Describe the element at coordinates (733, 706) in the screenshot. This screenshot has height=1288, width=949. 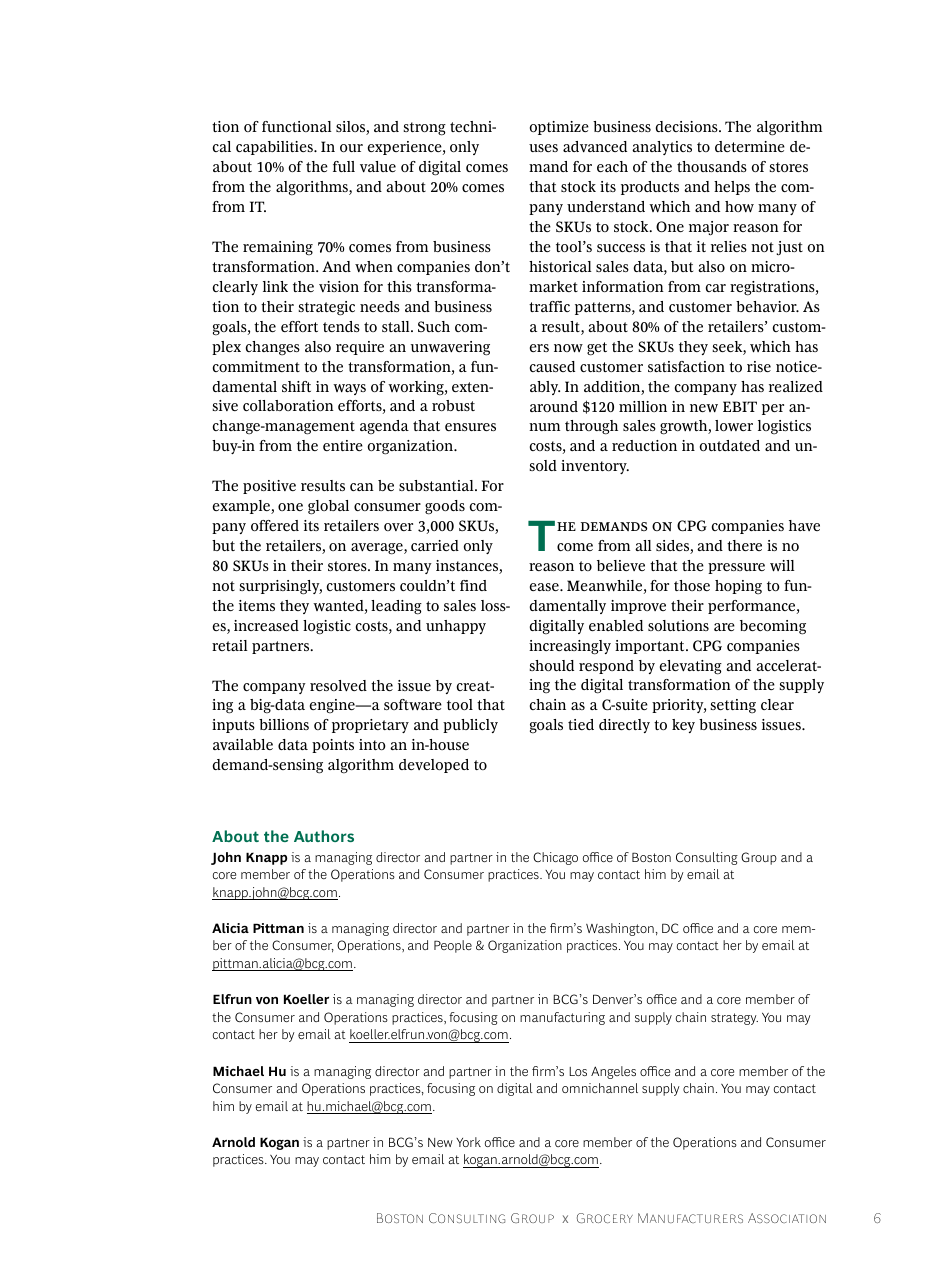
I see `setting` at that location.
